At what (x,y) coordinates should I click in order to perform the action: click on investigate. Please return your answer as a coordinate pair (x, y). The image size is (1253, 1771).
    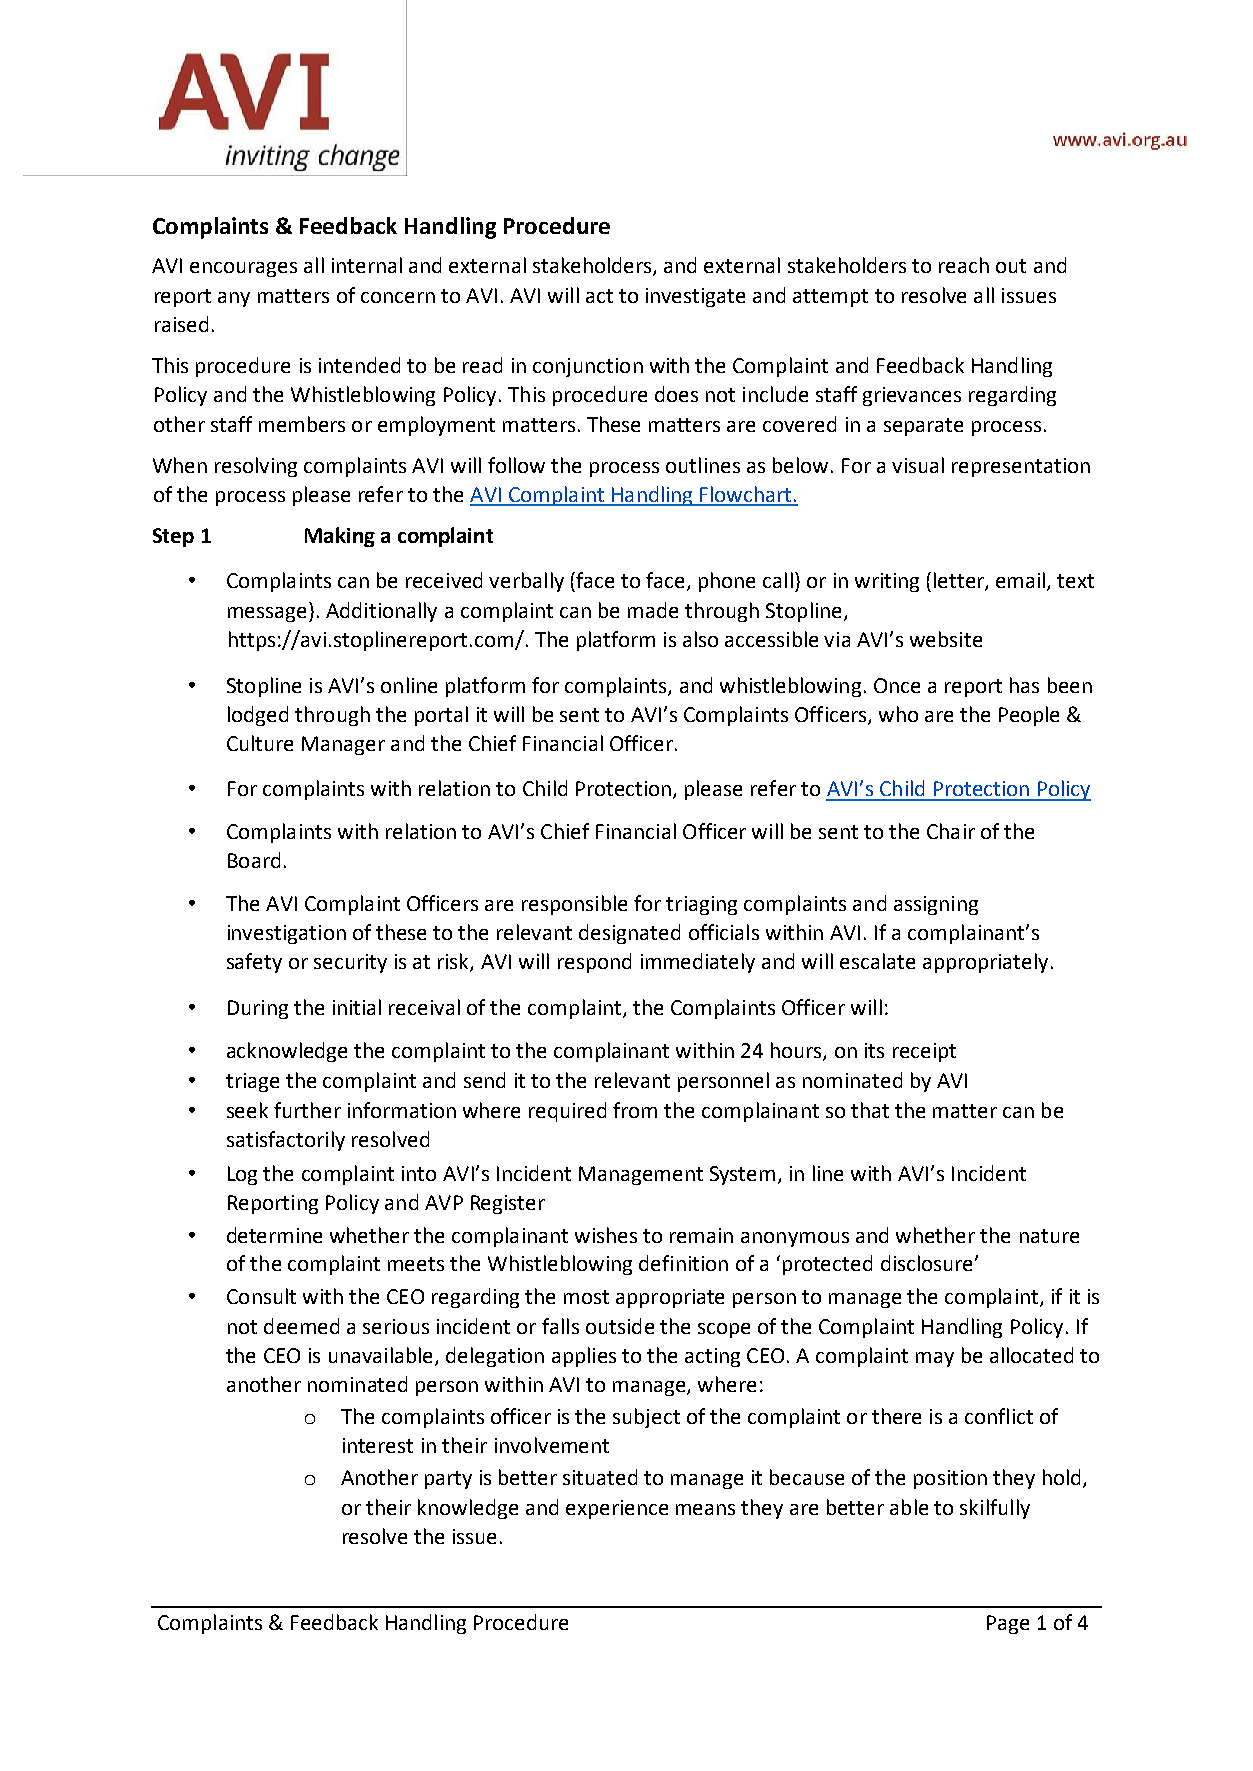
    Looking at the image, I should click on (695, 297).
